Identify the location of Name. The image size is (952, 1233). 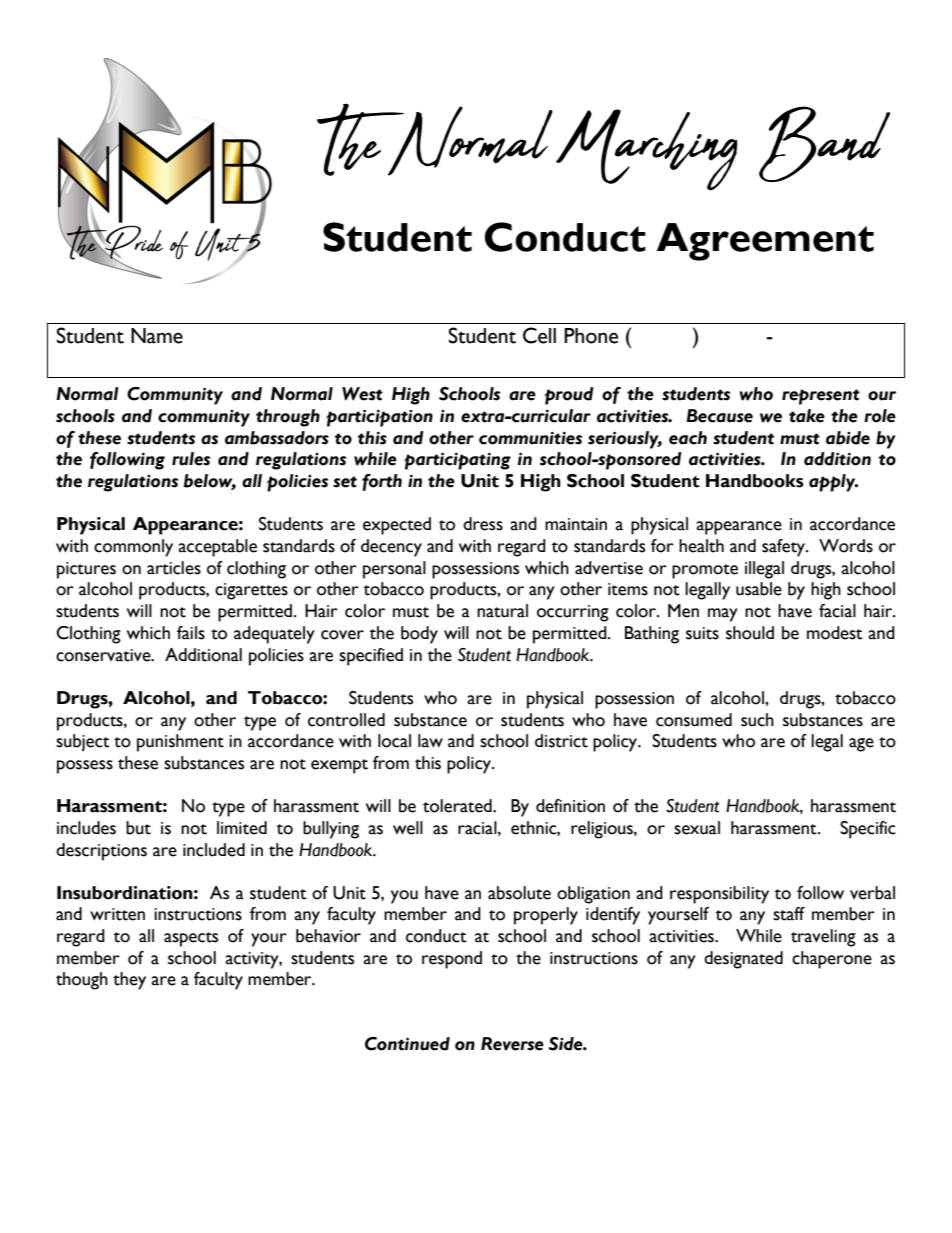
(157, 336).
